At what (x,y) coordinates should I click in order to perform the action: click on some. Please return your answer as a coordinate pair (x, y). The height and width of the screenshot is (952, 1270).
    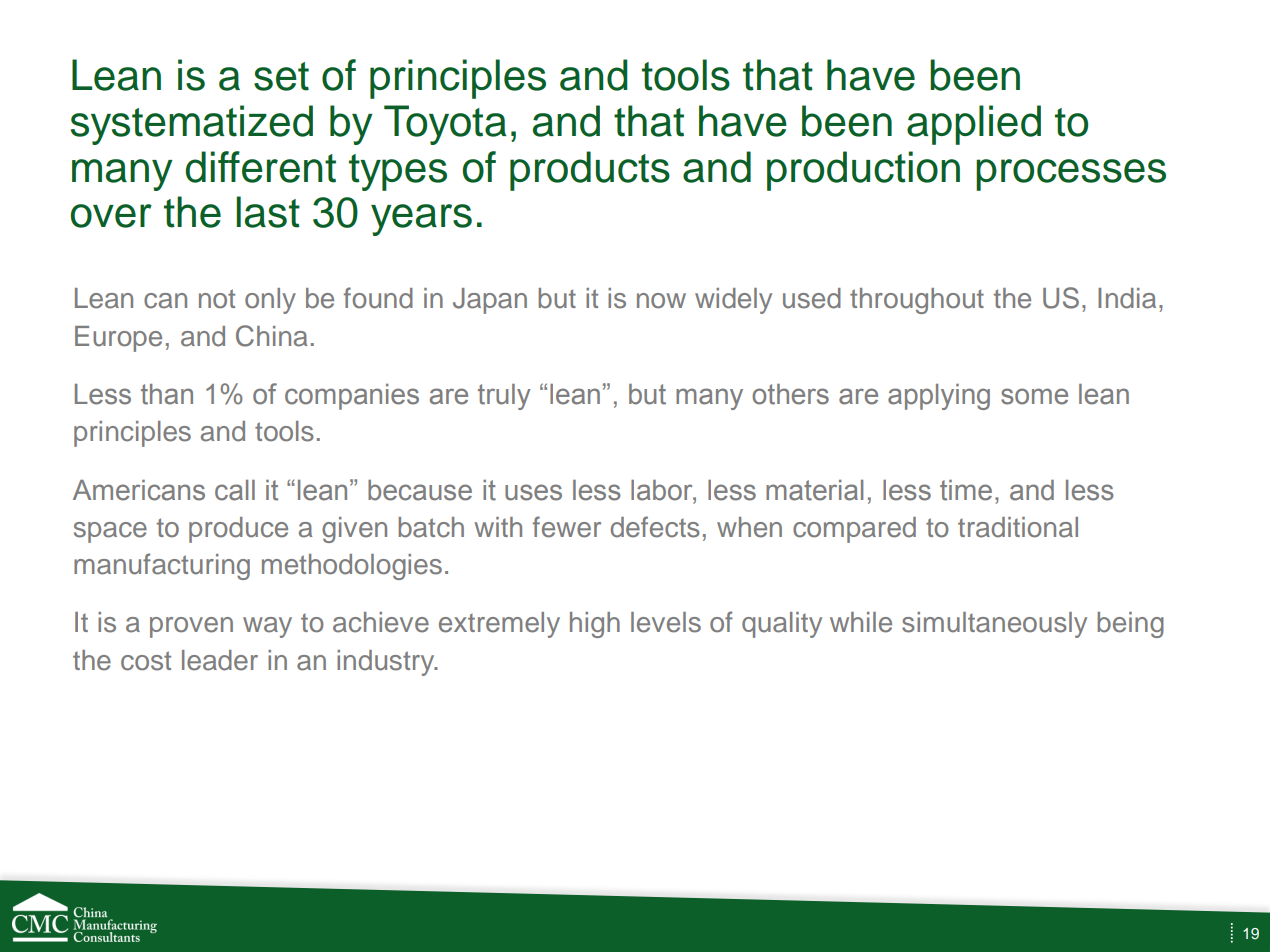
    Looking at the image, I should click on (1034, 396).
